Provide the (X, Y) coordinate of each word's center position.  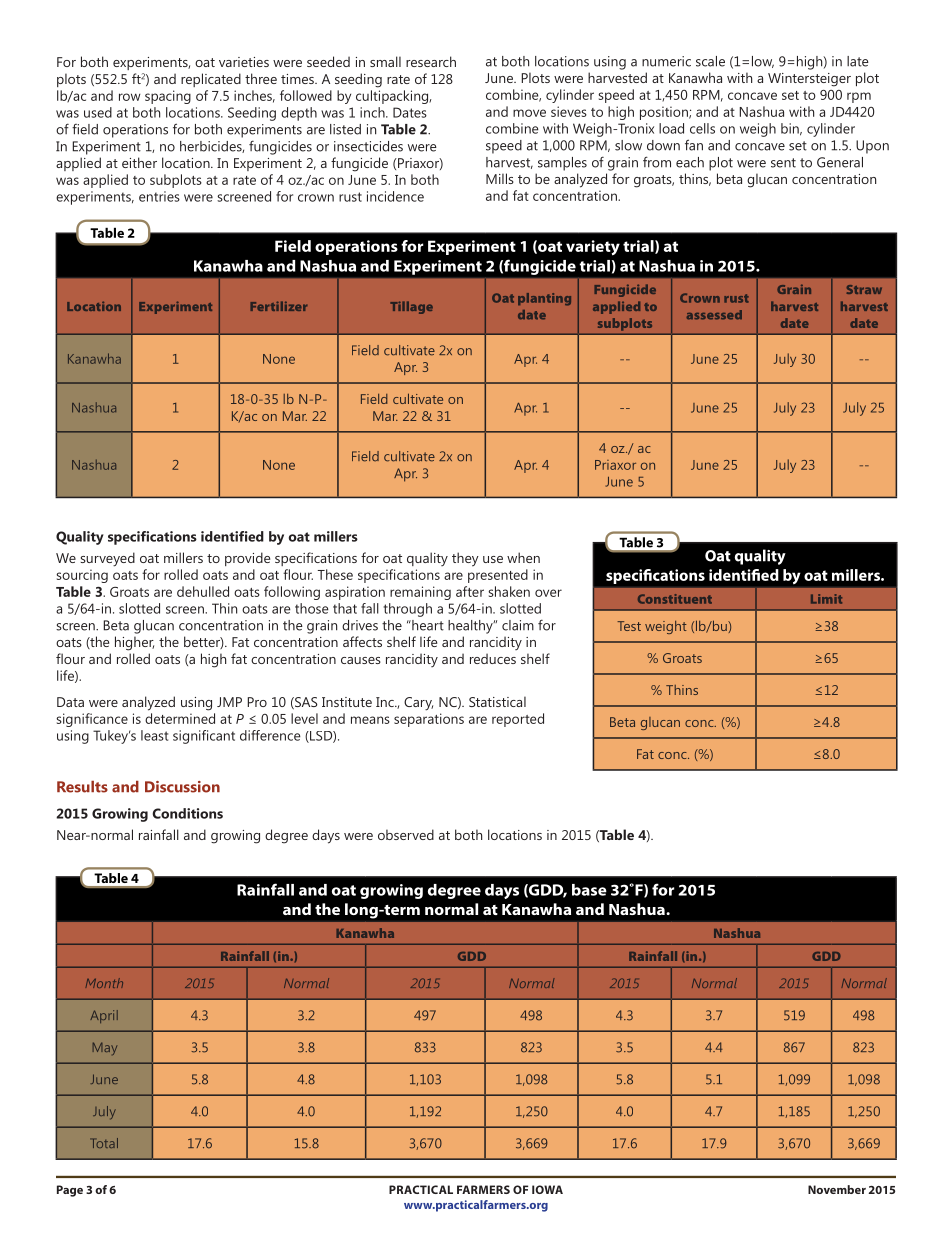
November (837, 1189)
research (431, 61)
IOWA (547, 1189)
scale (710, 61)
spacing (168, 97)
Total (104, 1143)
